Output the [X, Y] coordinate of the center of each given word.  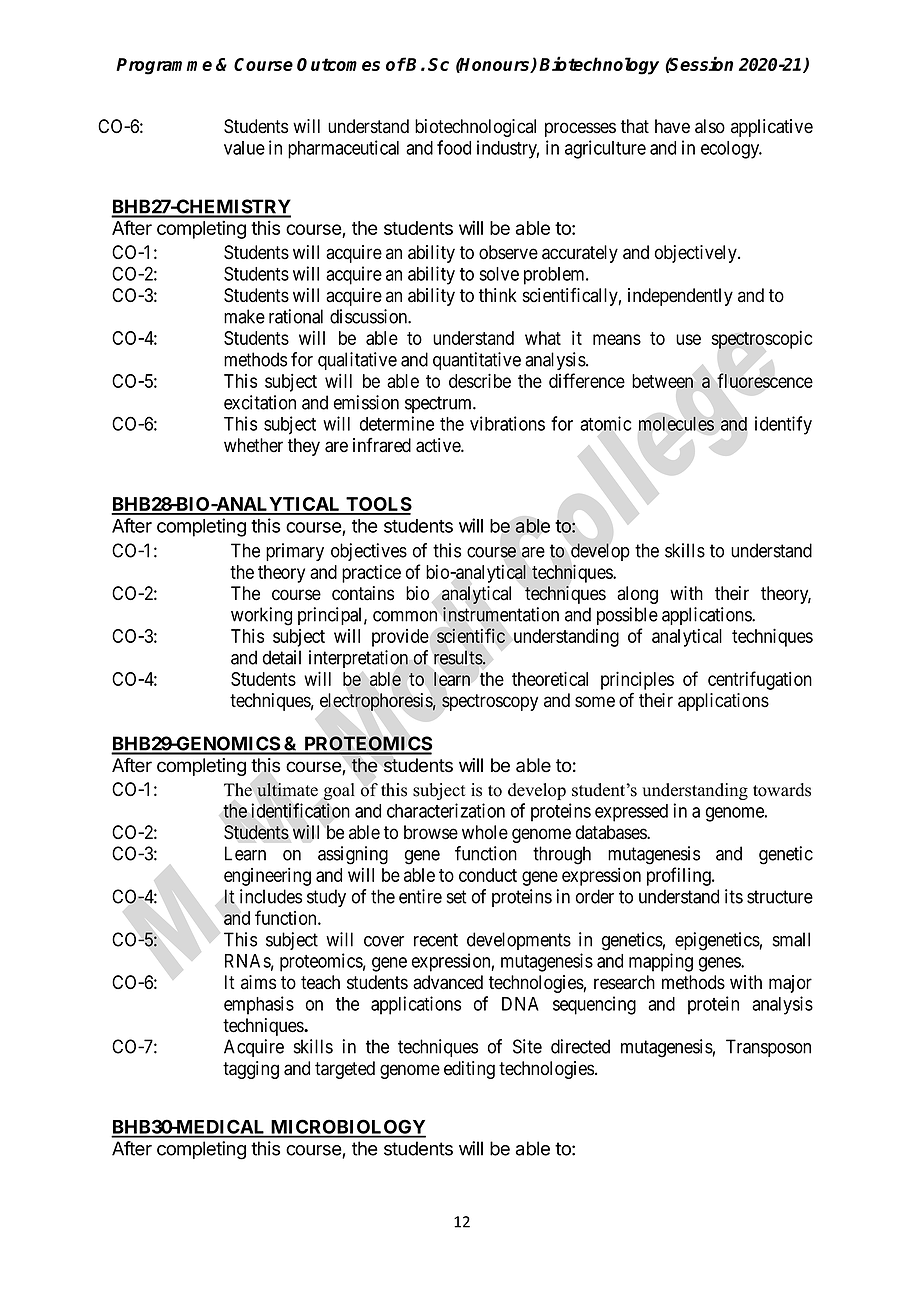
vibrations [507, 423]
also [710, 126]
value [244, 148]
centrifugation [760, 680]
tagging [251, 1070]
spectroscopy [490, 702]
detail [282, 657]
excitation [260, 402]
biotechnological [475, 128]
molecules [676, 424]
